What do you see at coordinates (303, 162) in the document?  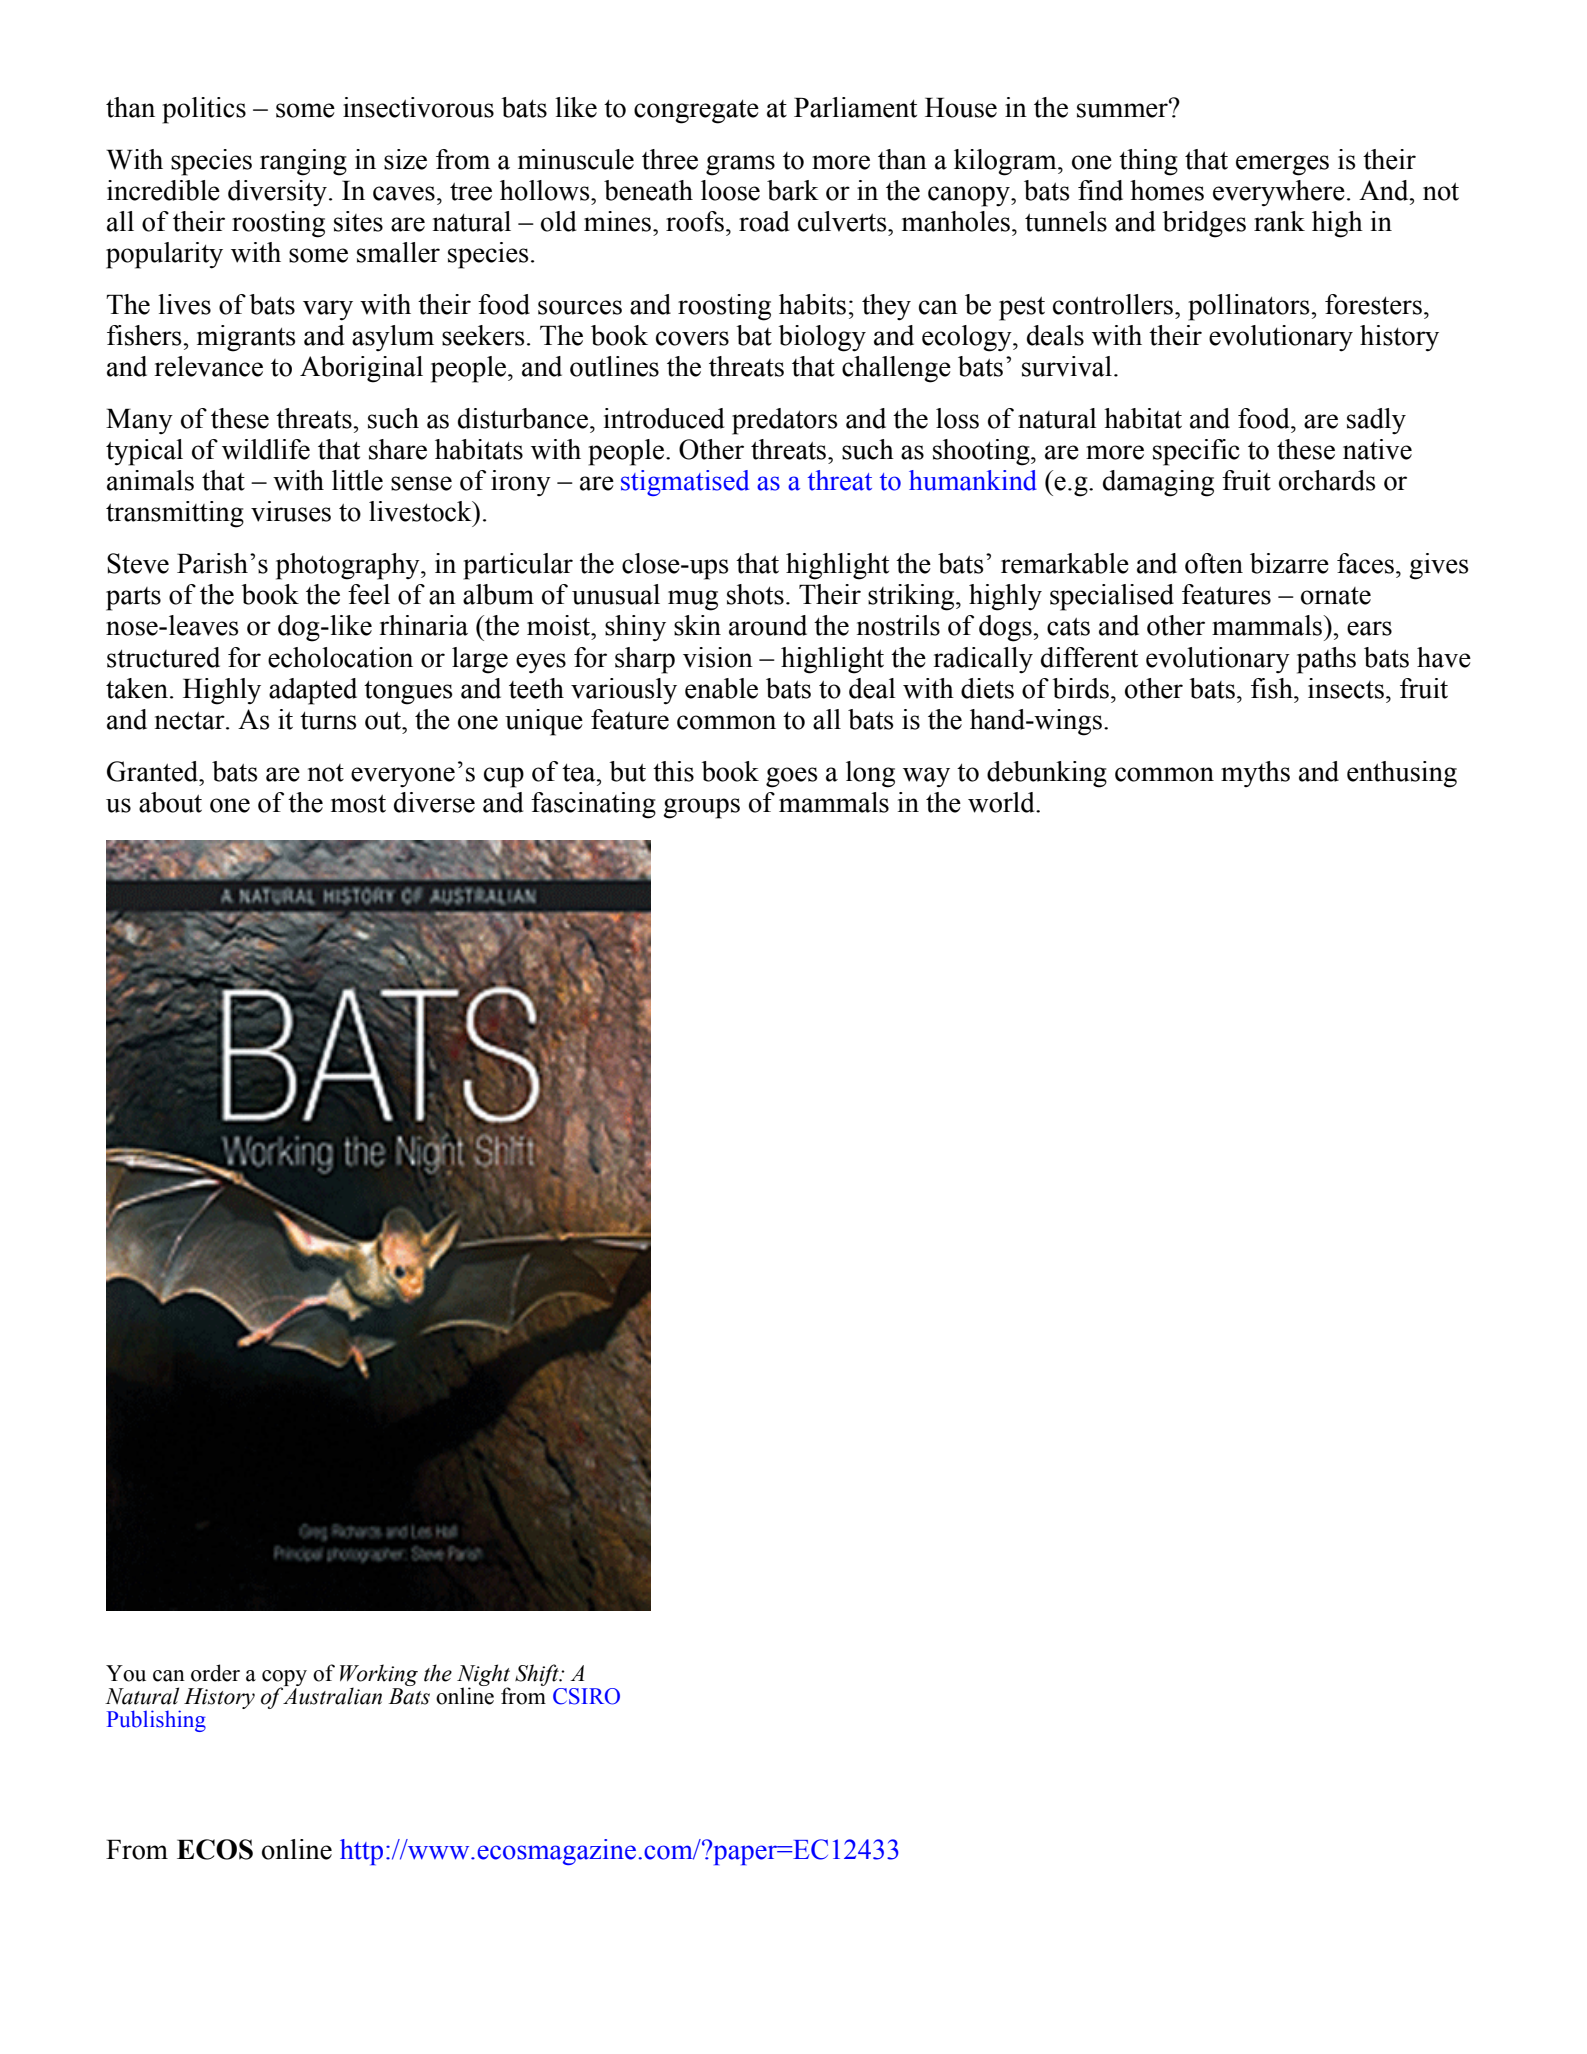 I see `ranging` at bounding box center [303, 162].
